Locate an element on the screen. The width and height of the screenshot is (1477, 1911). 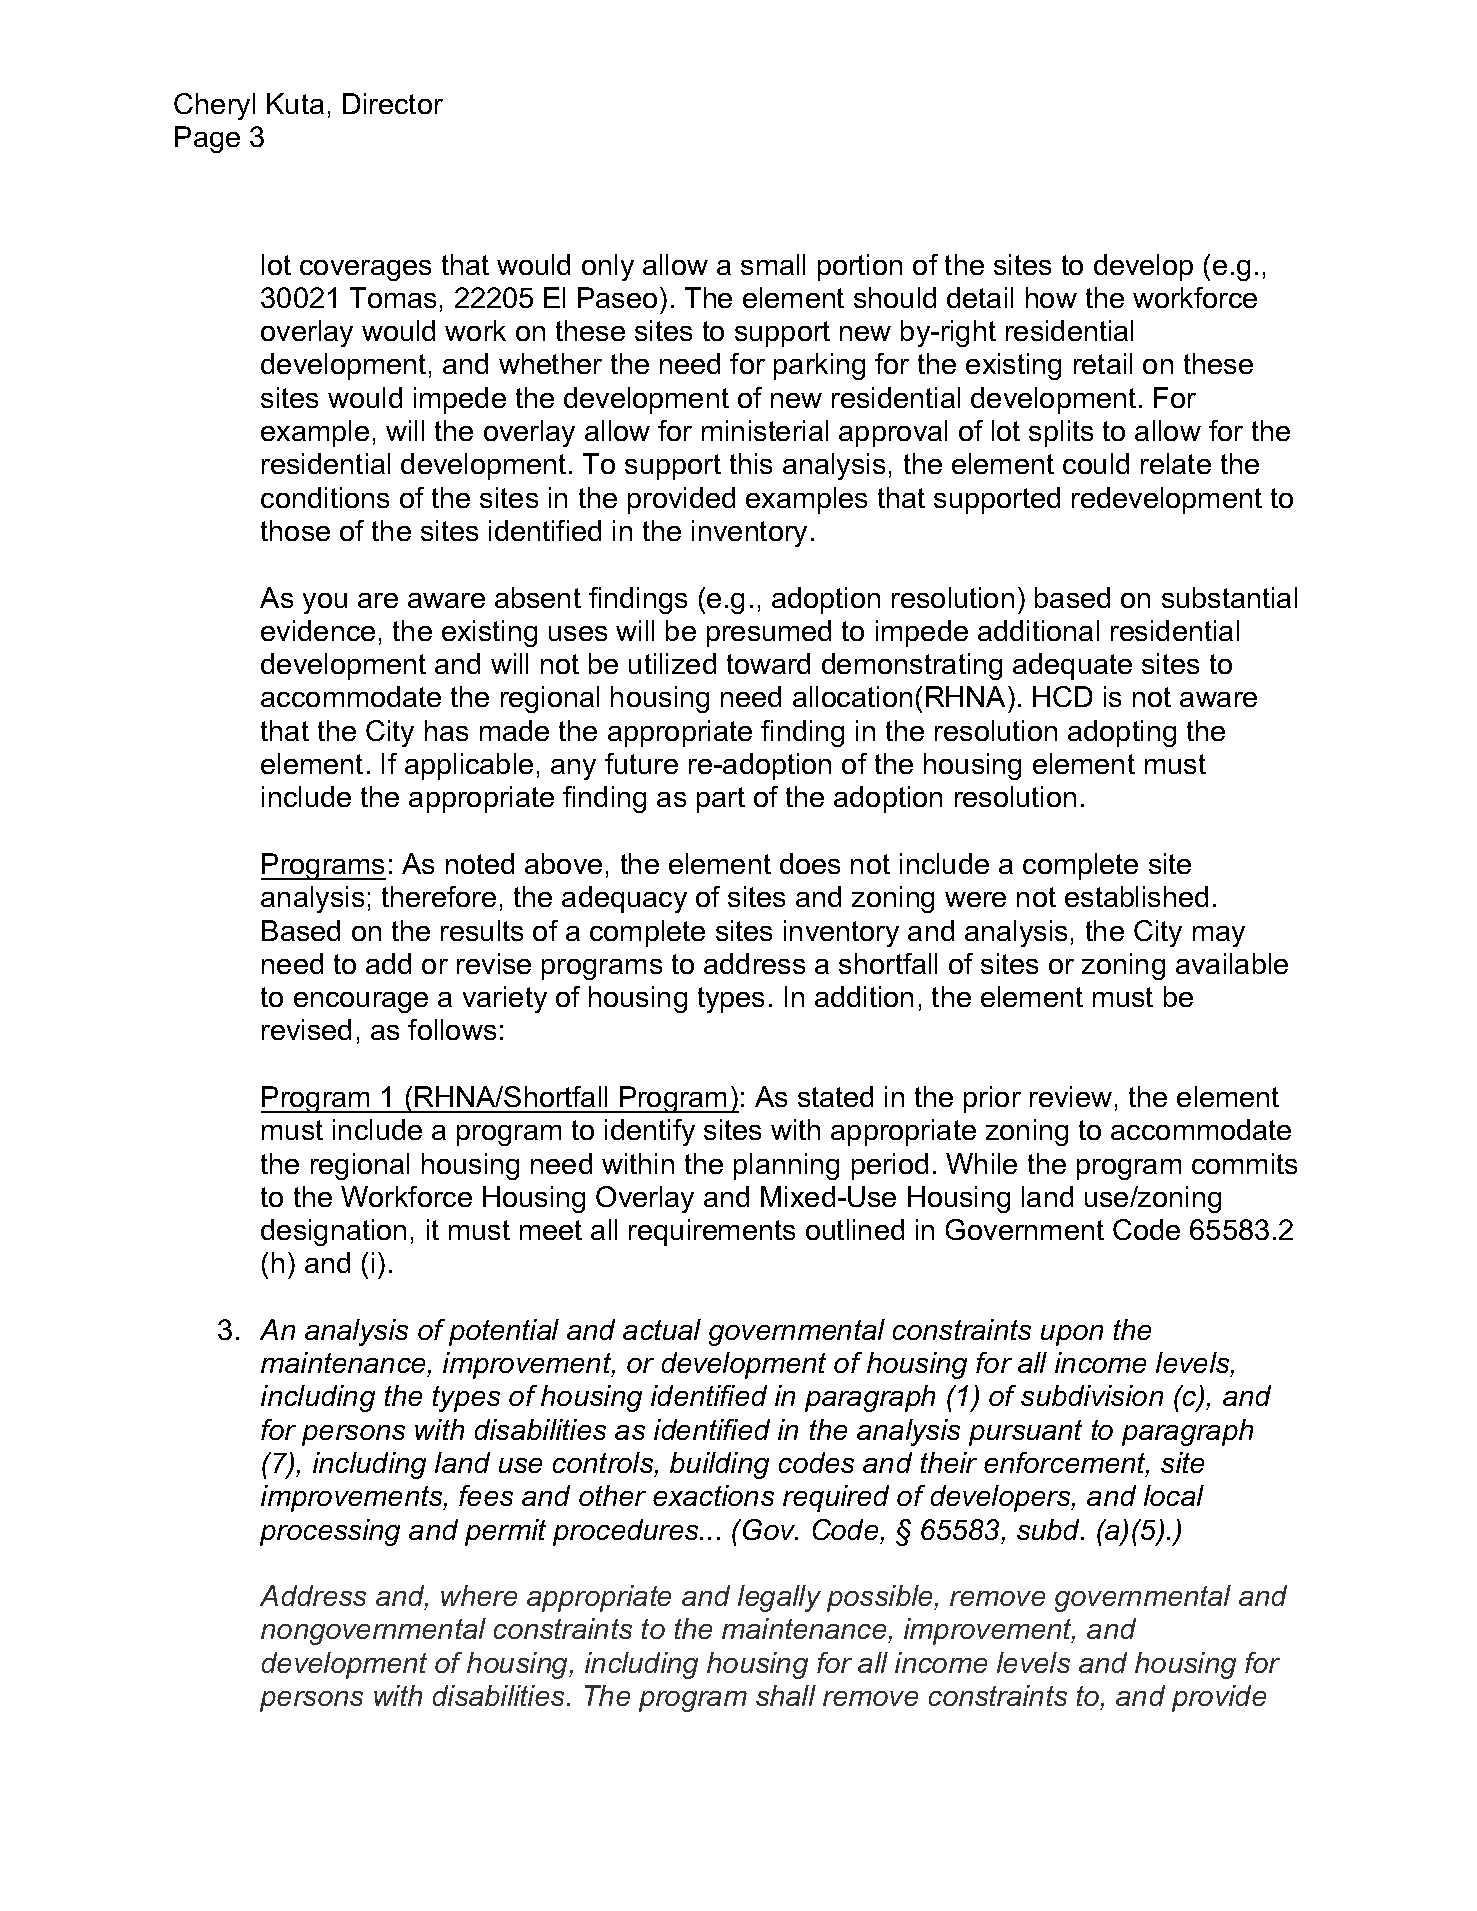
conditions is located at coordinates (325, 497).
